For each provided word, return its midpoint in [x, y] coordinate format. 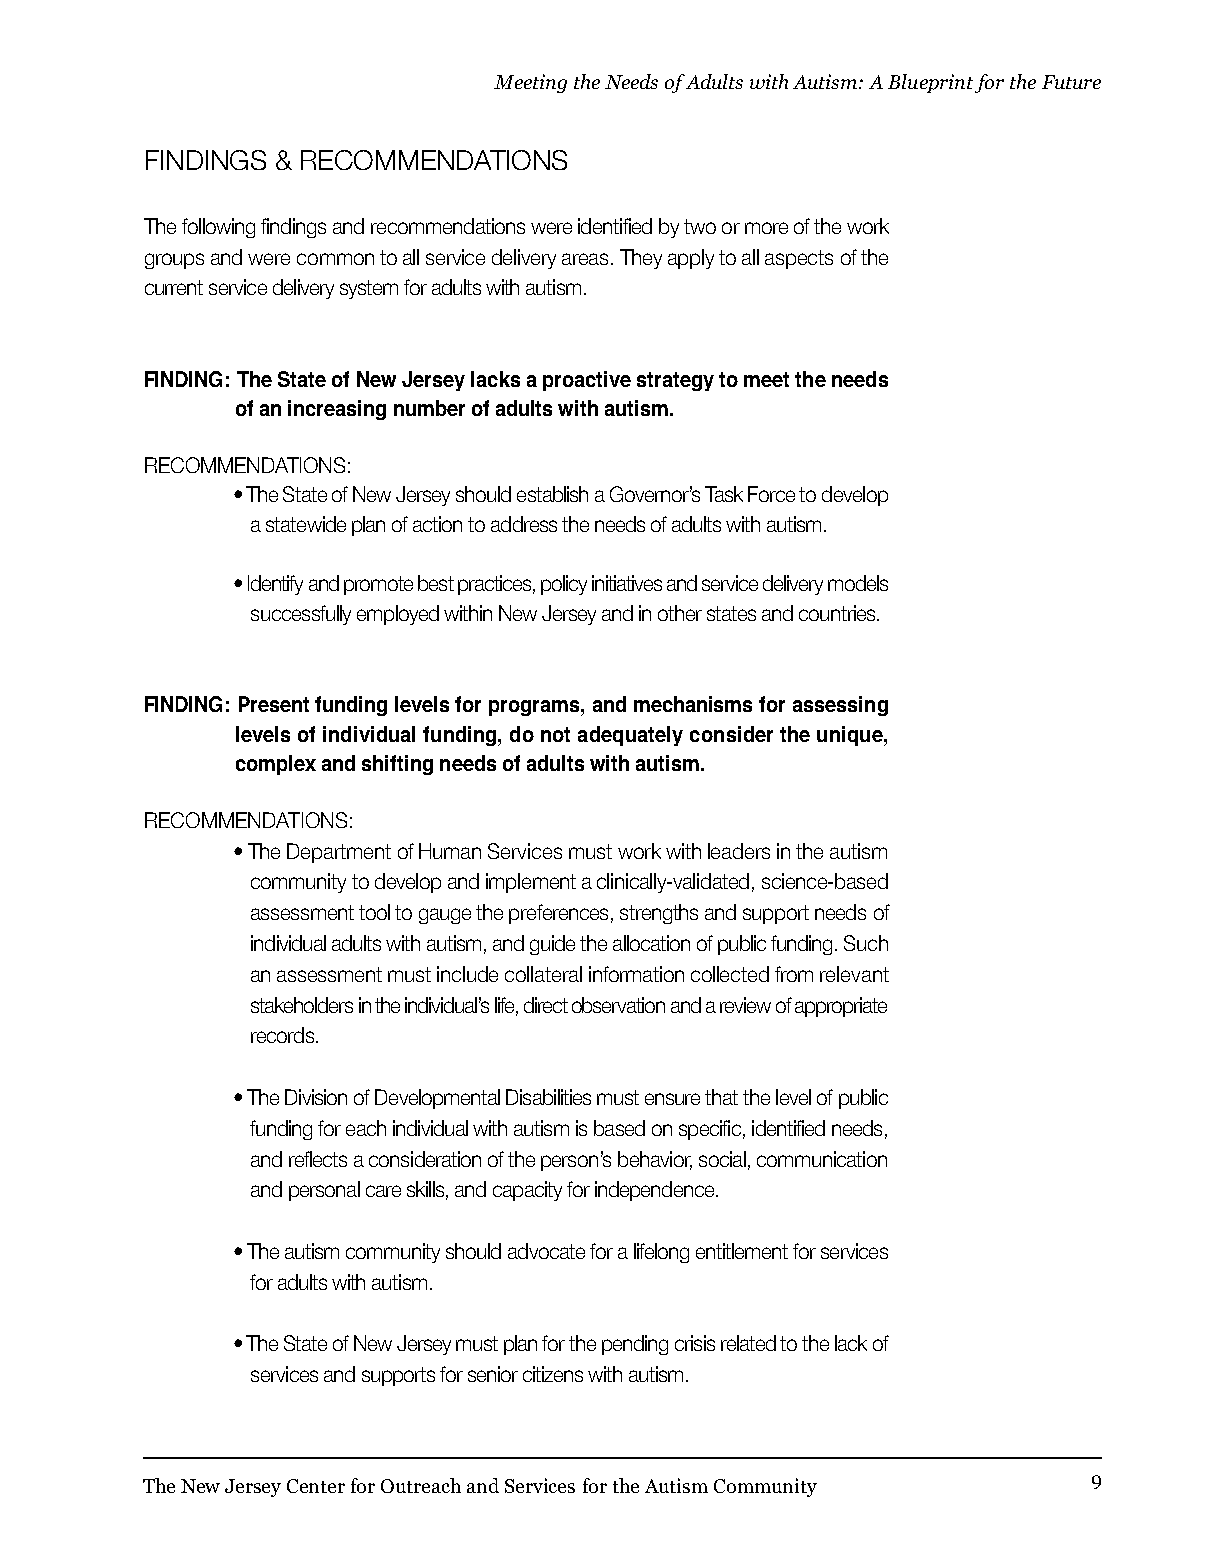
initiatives [627, 583]
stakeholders [302, 1005]
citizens [553, 1374]
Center [316, 1486]
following [218, 228]
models [858, 583]
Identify [275, 585]
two [700, 226]
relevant [854, 974]
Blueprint [930, 83]
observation [618, 1005]
